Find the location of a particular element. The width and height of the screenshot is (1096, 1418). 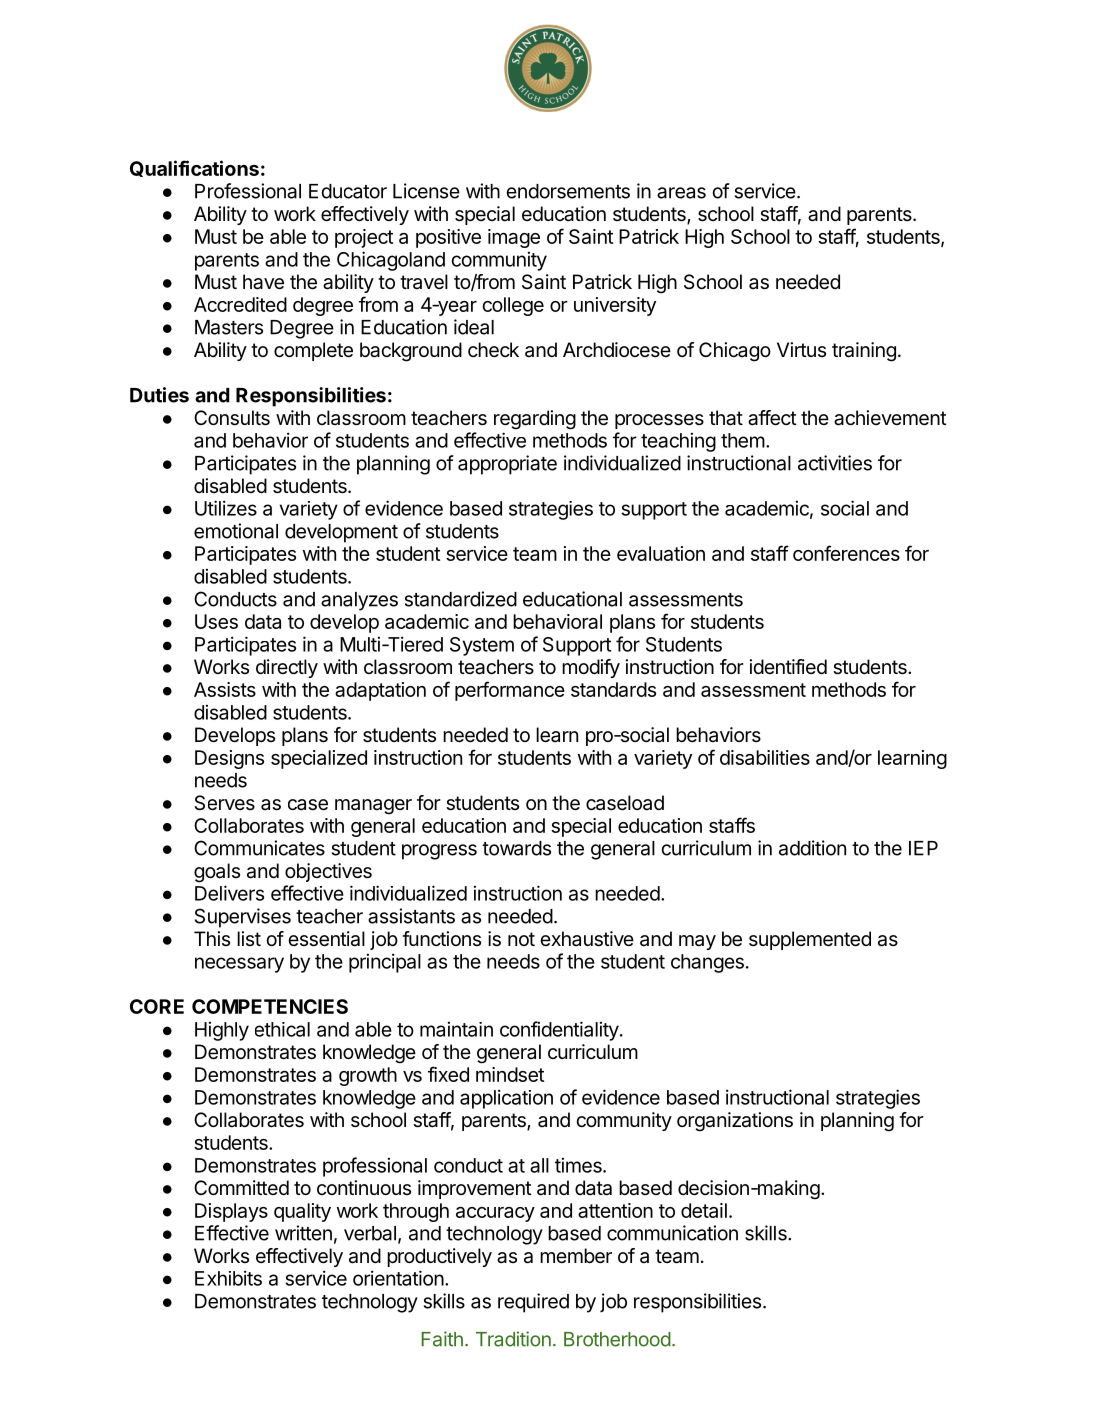

disabilities is located at coordinates (765, 757).
